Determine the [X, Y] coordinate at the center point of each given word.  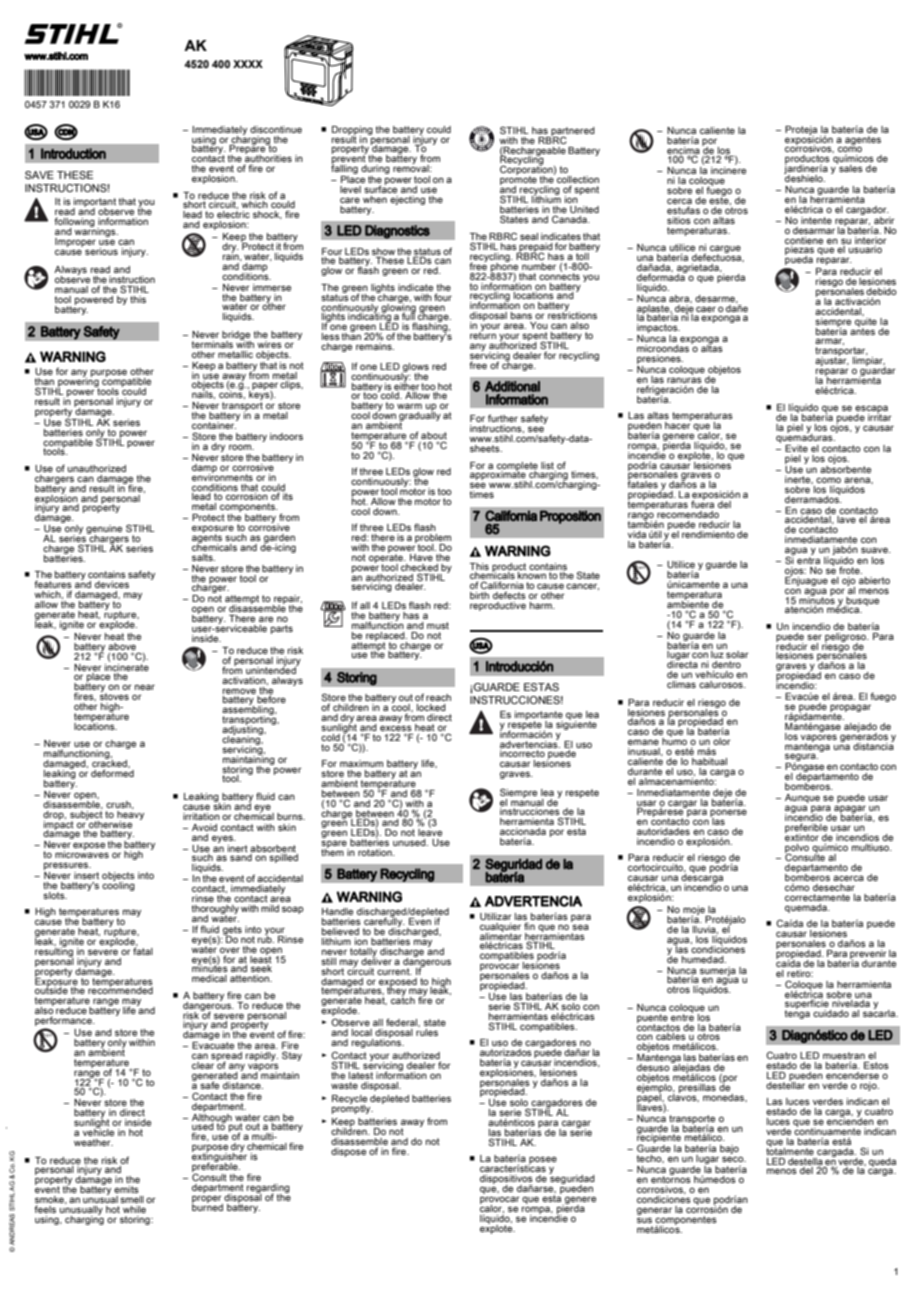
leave [430, 831]
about [434, 435]
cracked [110, 764]
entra [808, 560]
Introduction [73, 153]
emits [126, 1189]
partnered [572, 132]
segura [801, 758]
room [241, 447]
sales [850, 167]
